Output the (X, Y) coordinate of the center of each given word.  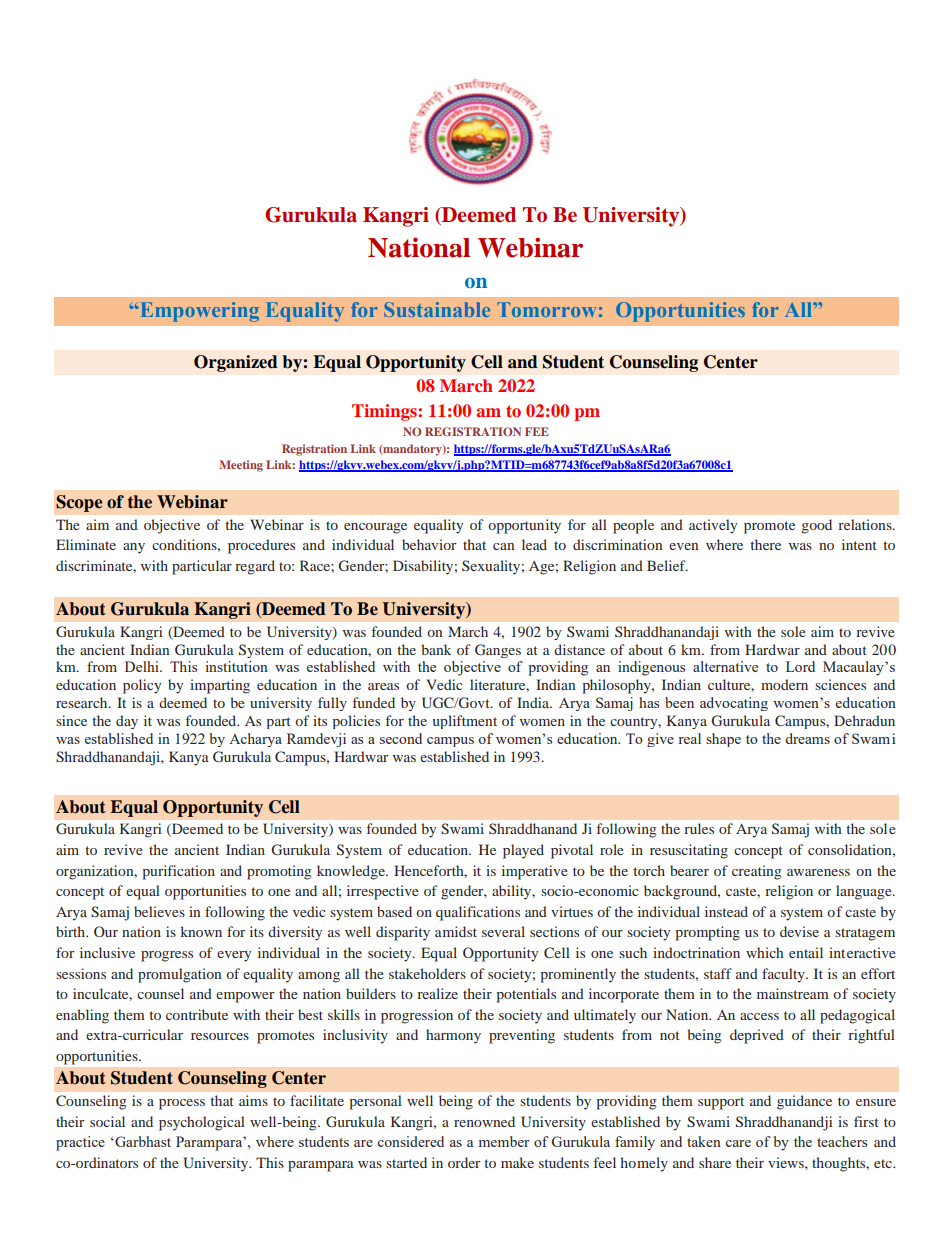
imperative (535, 872)
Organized (236, 363)
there (765, 544)
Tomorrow (546, 309)
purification (178, 872)
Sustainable (437, 309)
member (504, 1141)
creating (756, 872)
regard (255, 567)
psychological (202, 1123)
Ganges (498, 651)
